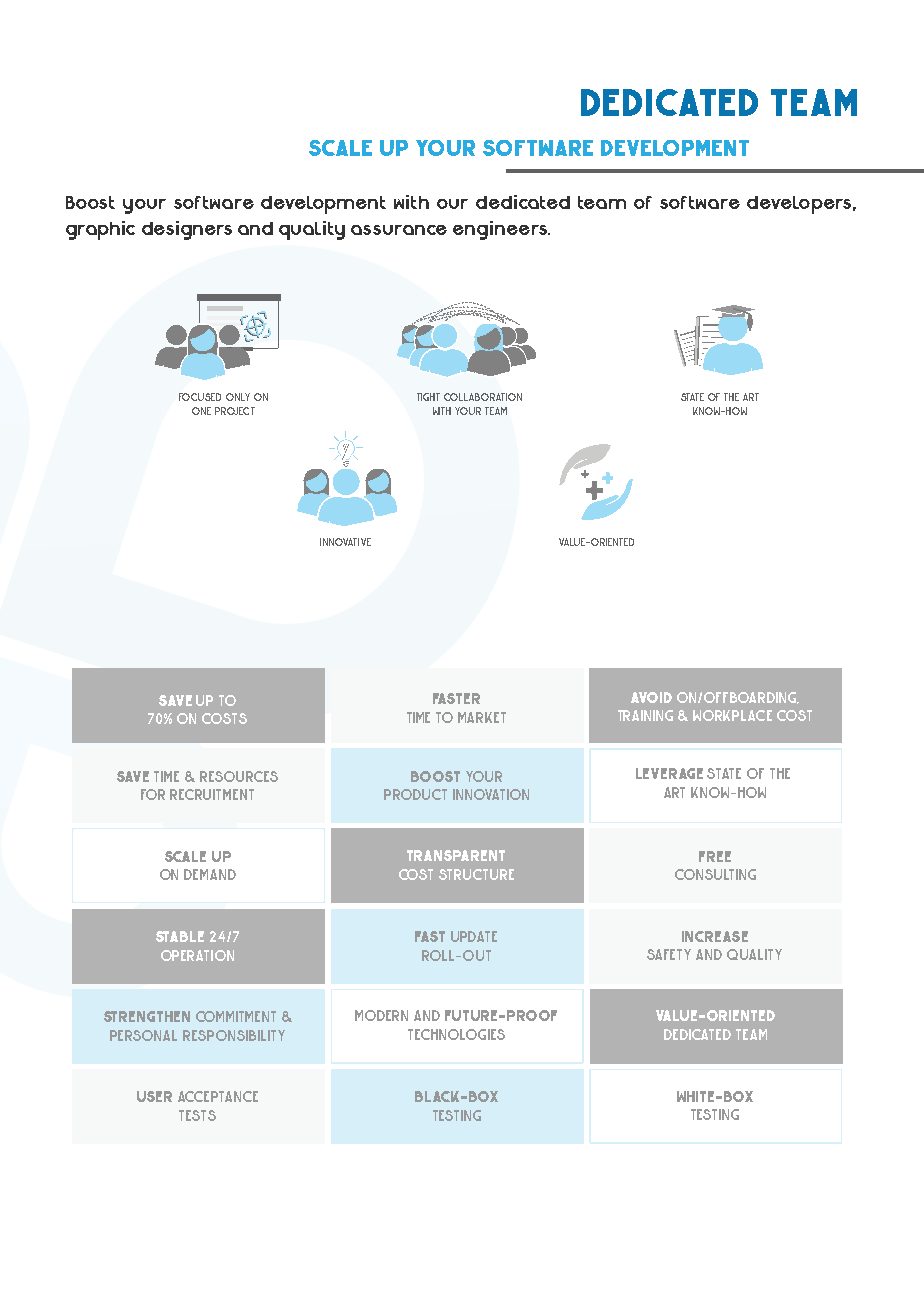 This screenshot has width=924, height=1308. Describe the element at coordinates (154, 1096) in the screenshot. I see `USER` at that location.
